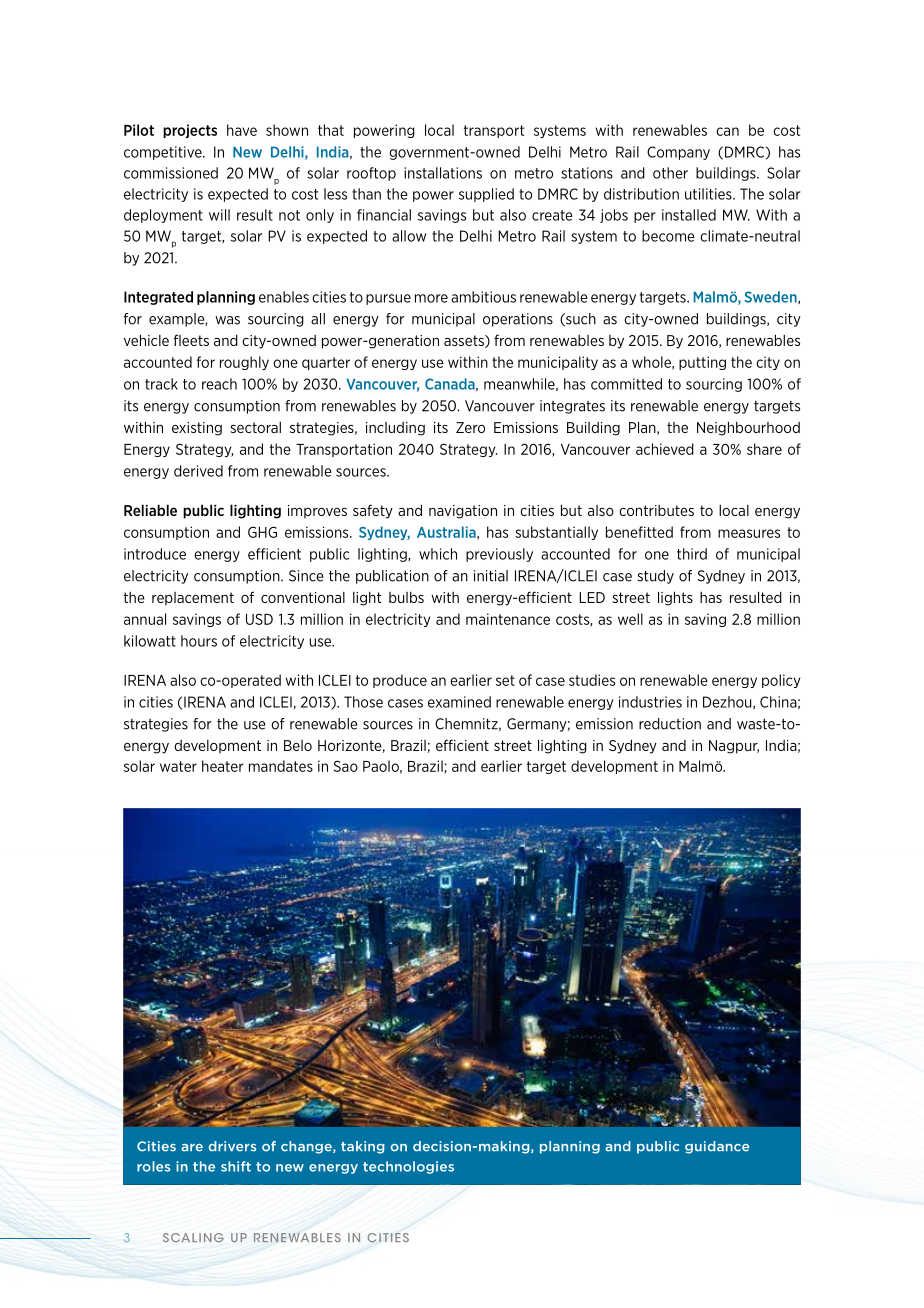 The width and height of the page is (924, 1308). I want to click on Sao, so click(346, 766).
